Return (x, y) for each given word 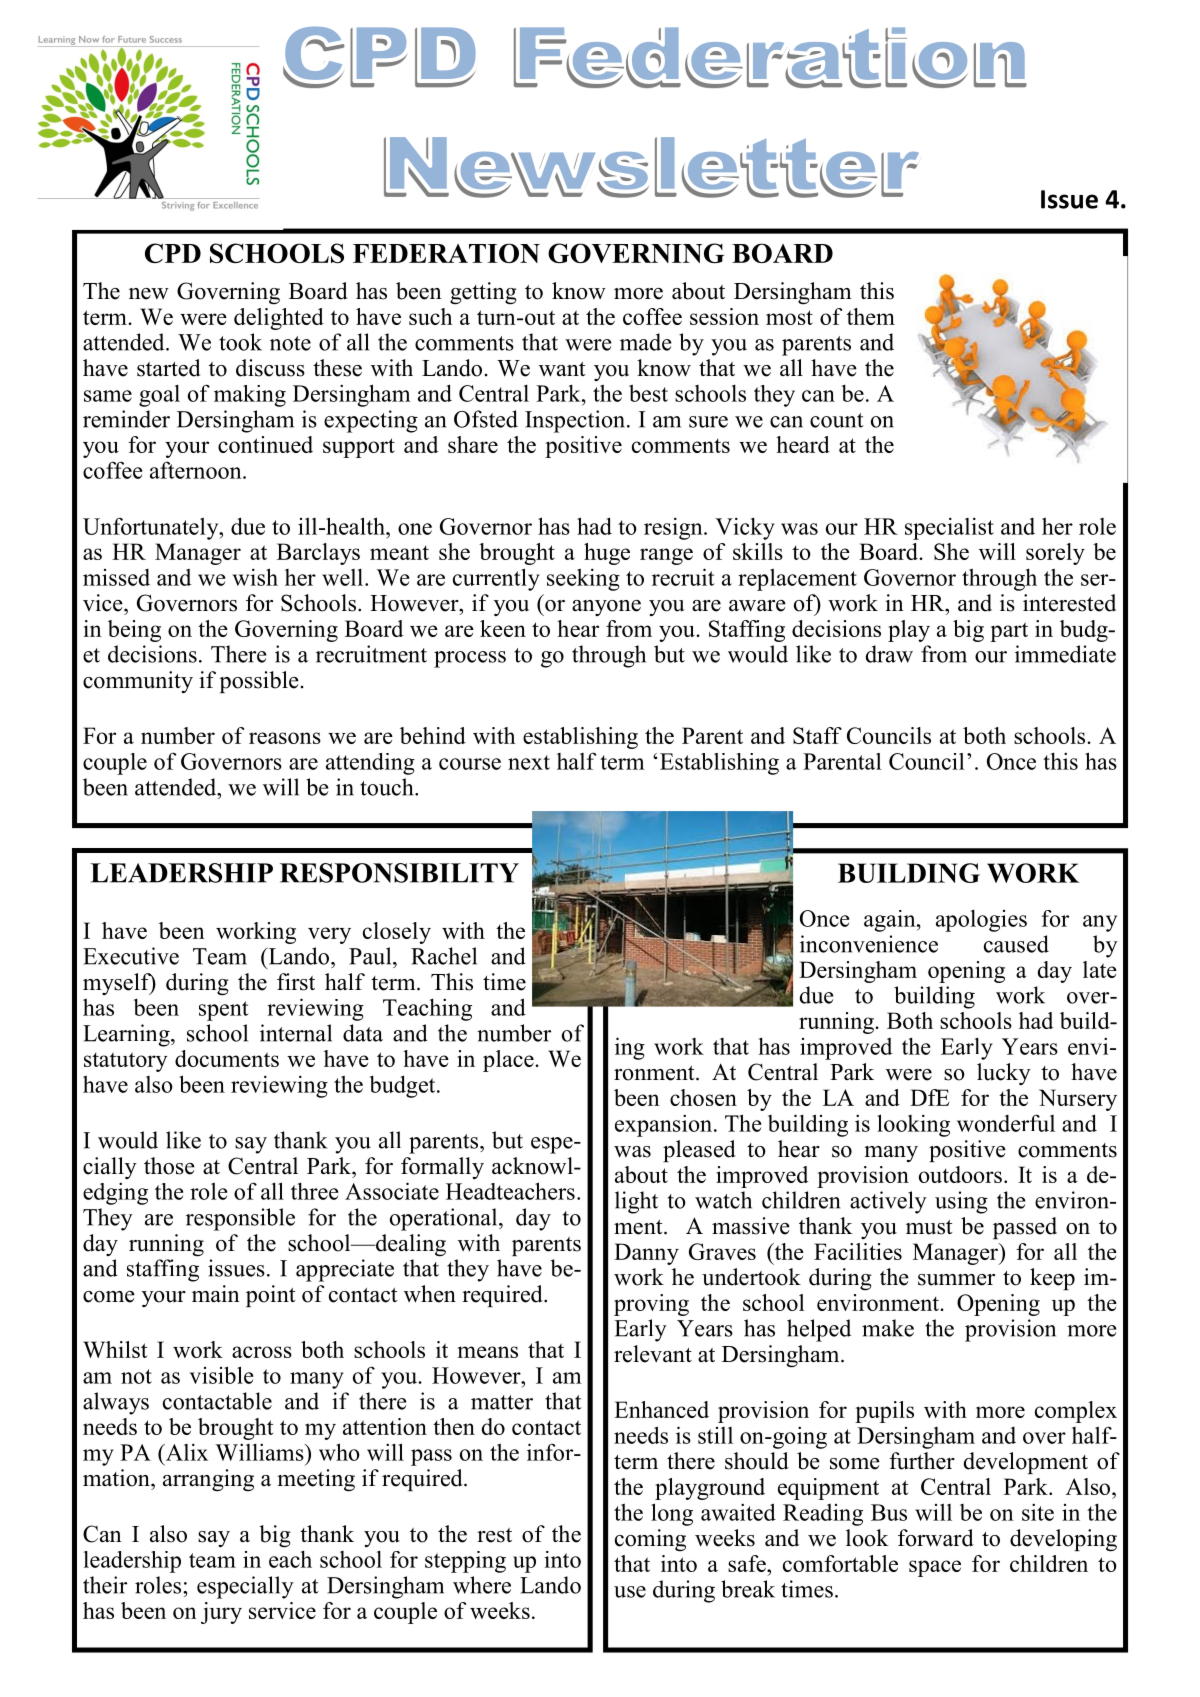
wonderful (1006, 1123)
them (871, 316)
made (645, 342)
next (529, 762)
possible (259, 682)
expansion (663, 1125)
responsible (240, 1219)
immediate (1065, 654)
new (149, 294)
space (935, 1568)
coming (650, 1540)
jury (221, 1613)
